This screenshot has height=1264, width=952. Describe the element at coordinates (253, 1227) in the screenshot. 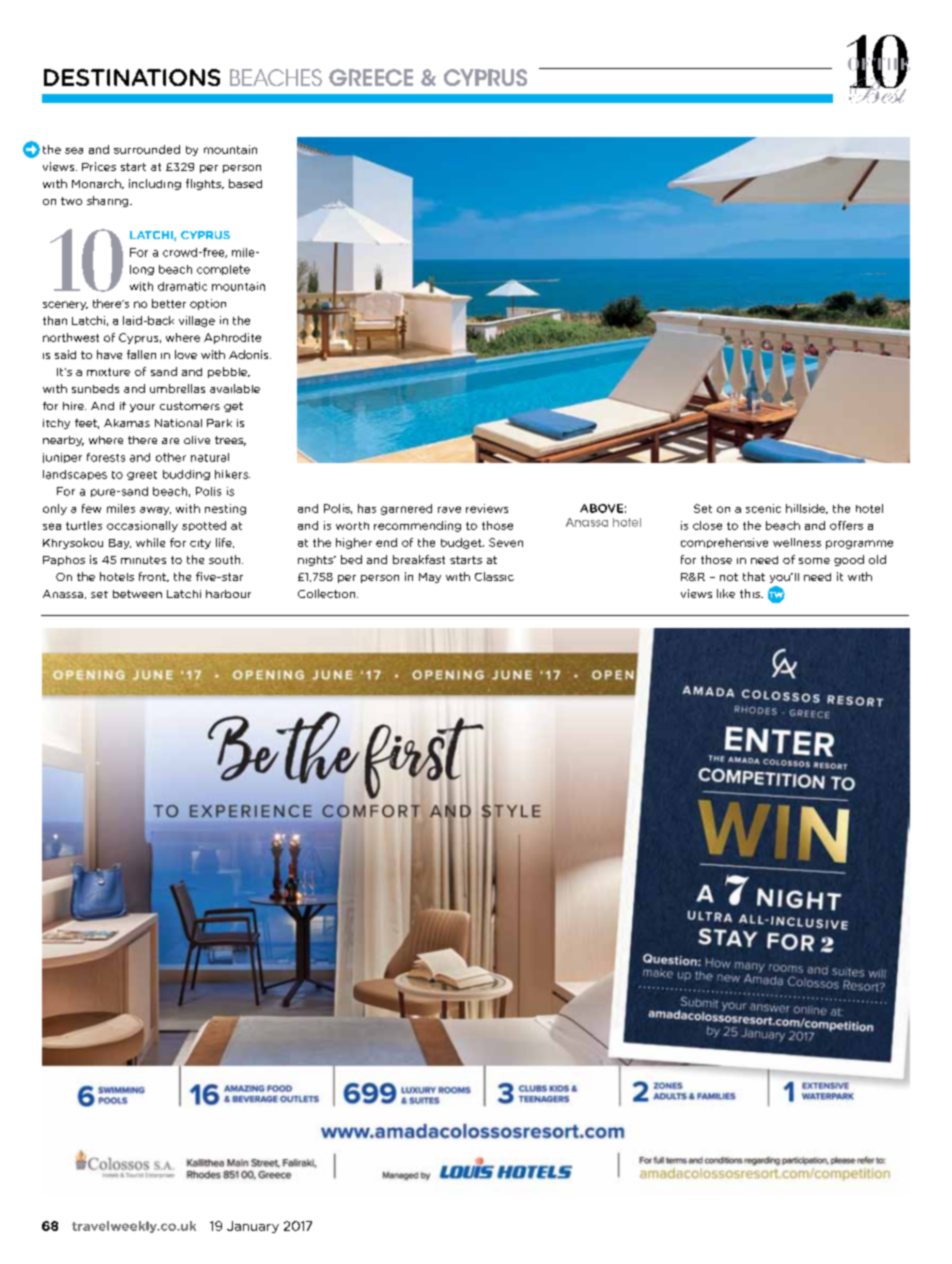

I see `January` at that location.
